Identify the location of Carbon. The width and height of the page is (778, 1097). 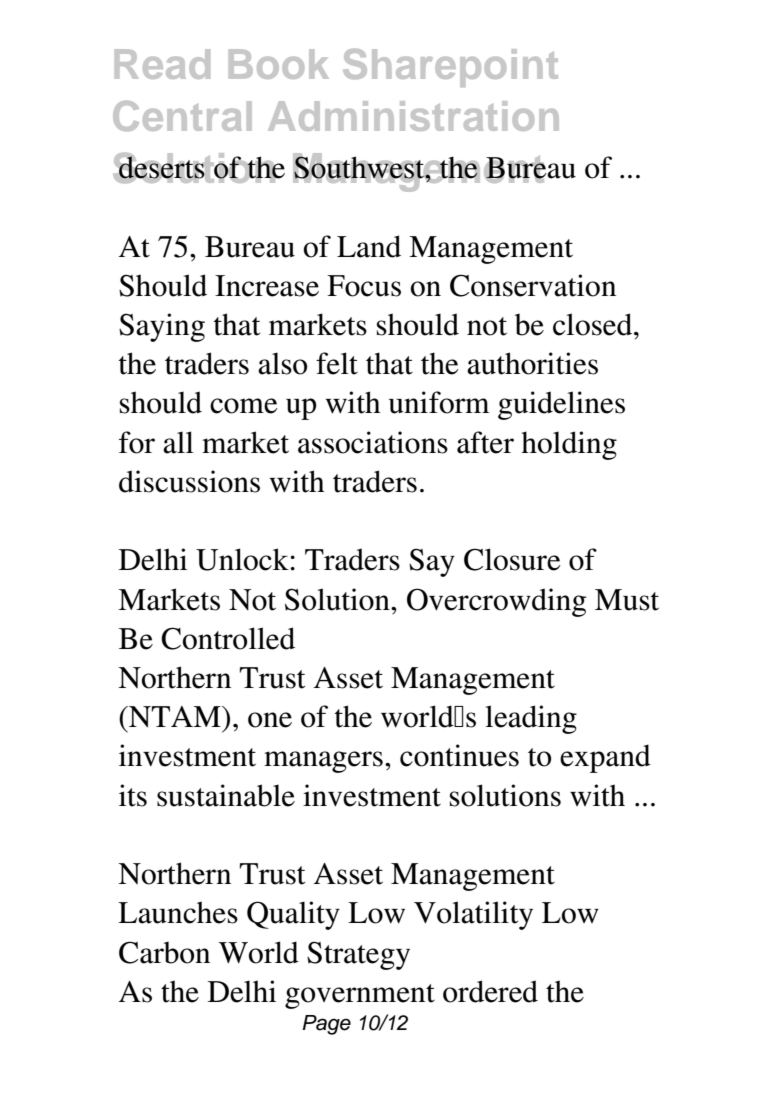
(164, 952).
